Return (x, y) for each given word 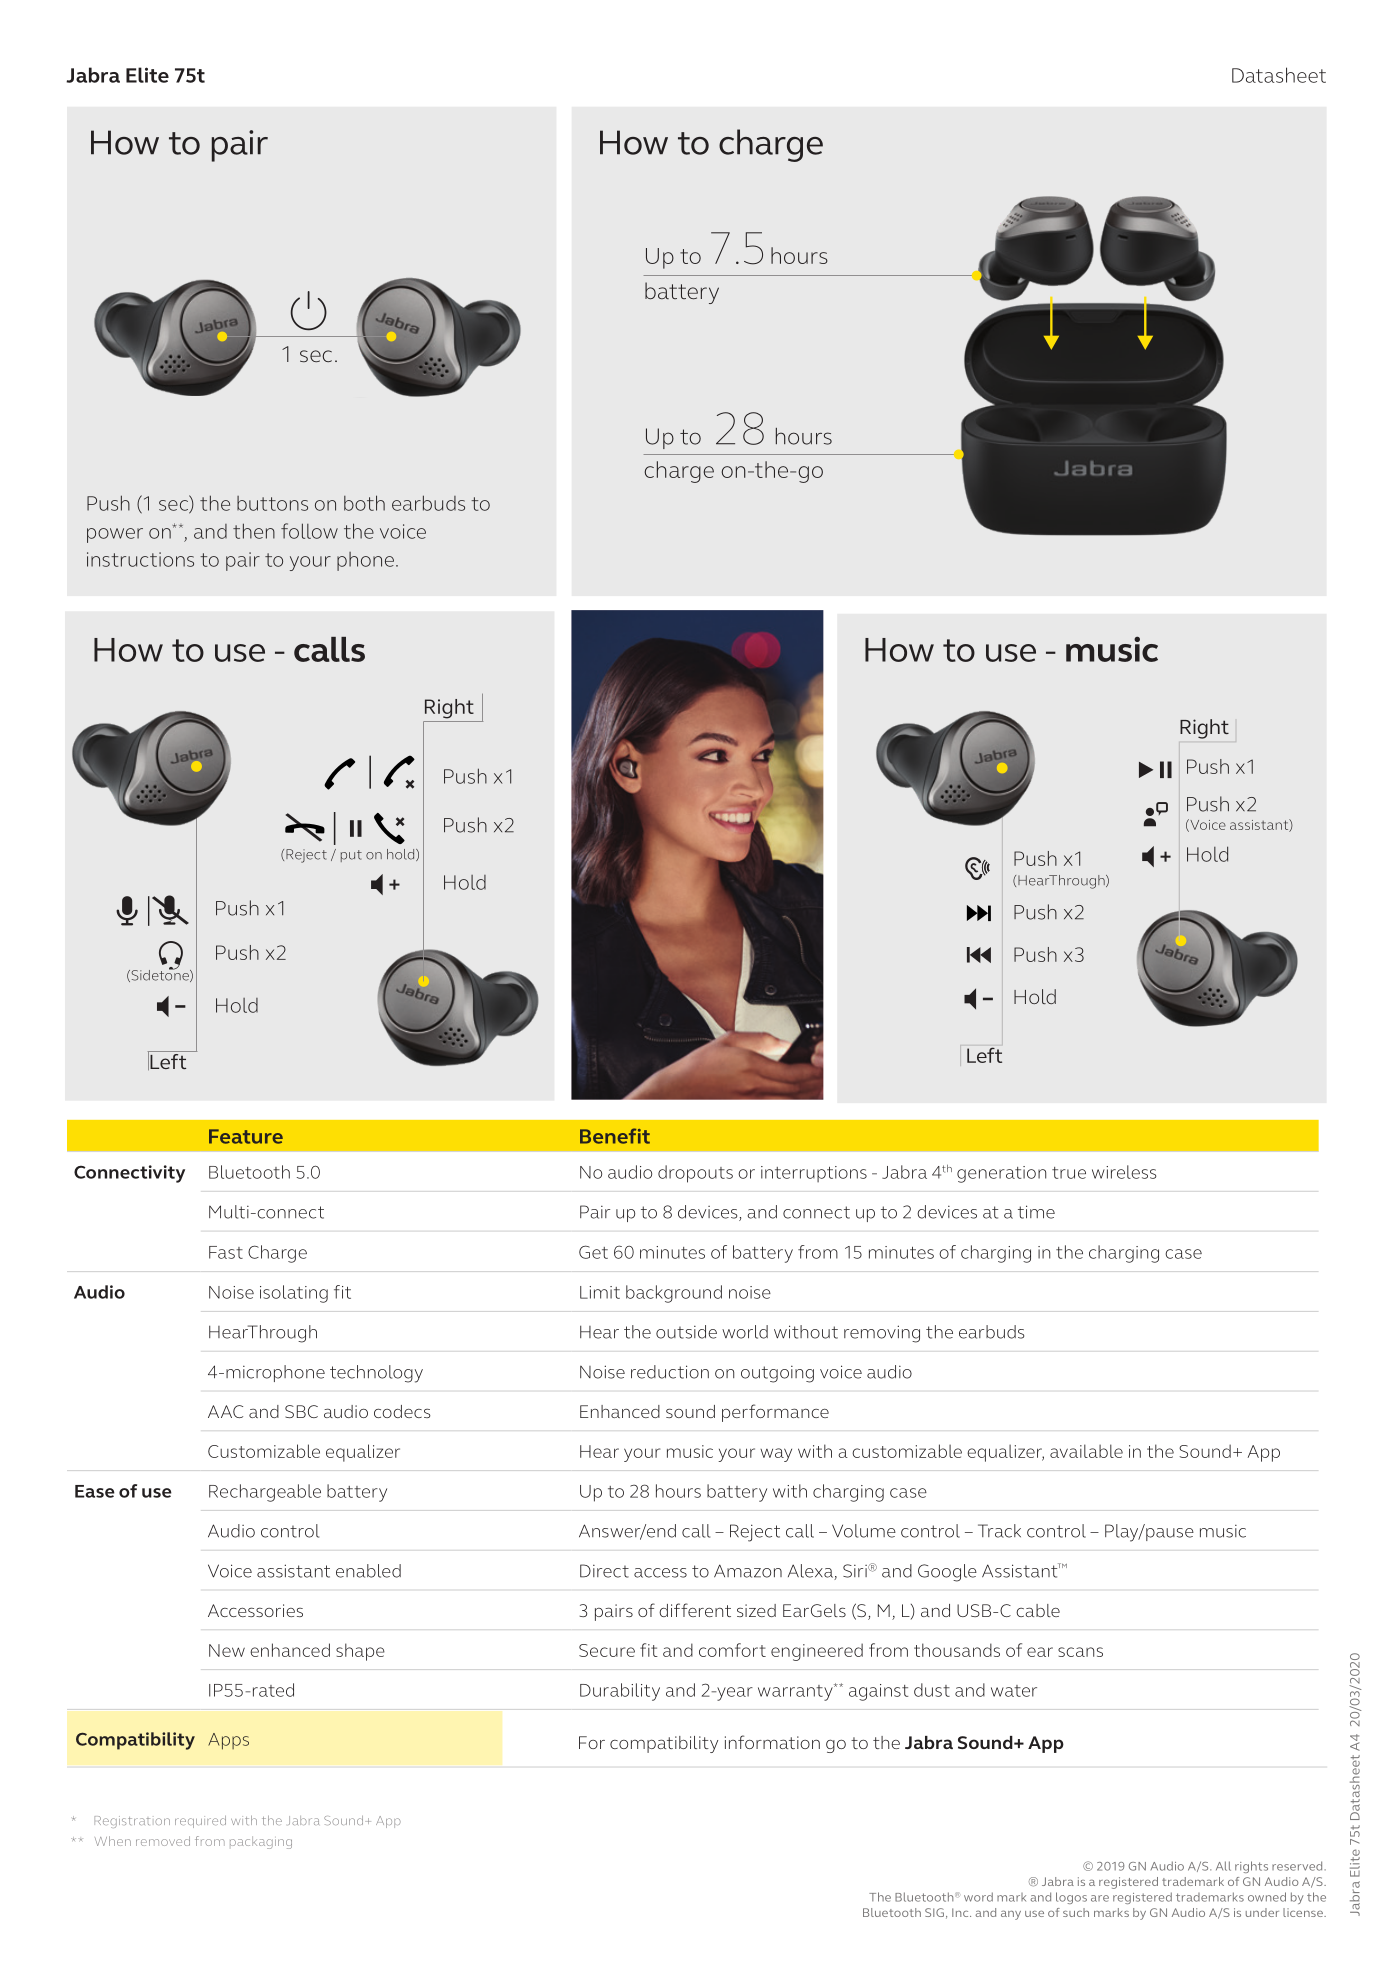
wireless (1124, 1172)
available (1086, 1451)
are (1100, 1898)
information (772, 1742)
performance (775, 1413)
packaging (261, 1842)
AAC (225, 1411)
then (254, 531)
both (364, 503)
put (351, 856)
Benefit (615, 1136)
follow (309, 531)
